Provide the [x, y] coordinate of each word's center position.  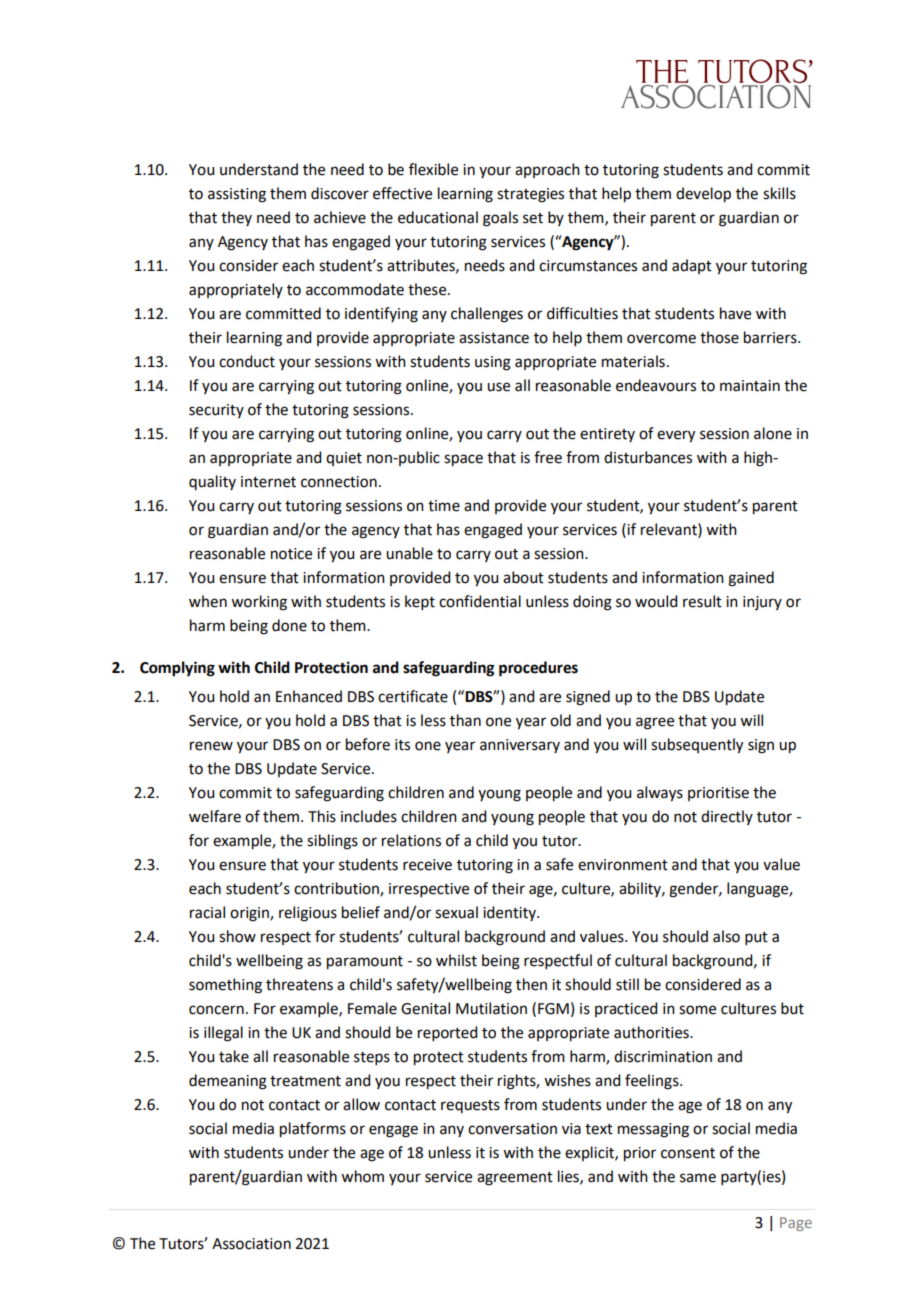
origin [250, 914]
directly [727, 817]
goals [500, 219]
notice [291, 554]
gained [751, 579]
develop [703, 195]
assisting [237, 195]
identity [510, 913]
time [444, 506]
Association [251, 1244]
